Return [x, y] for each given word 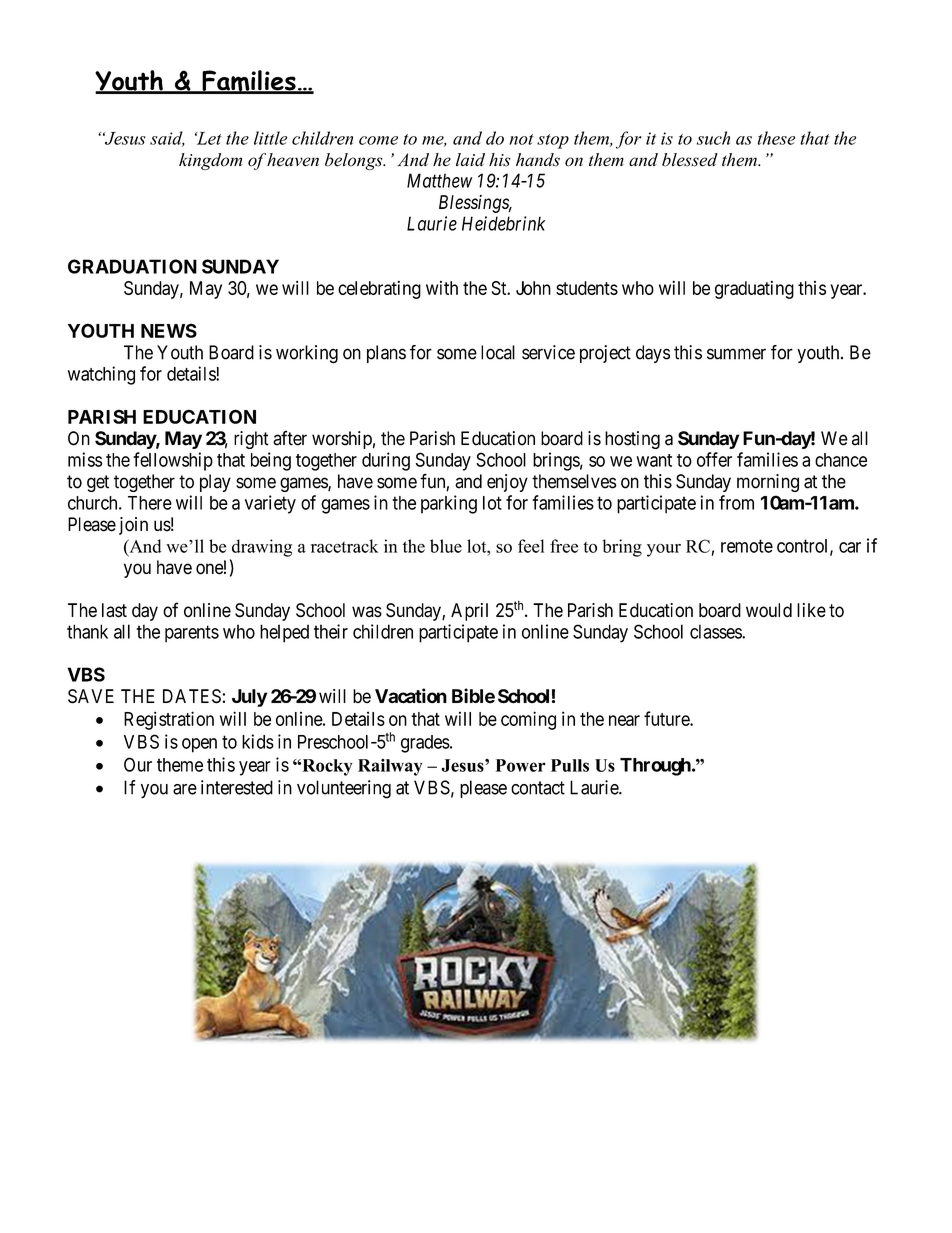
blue [446, 546]
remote [747, 546]
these [776, 138]
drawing [262, 548]
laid [470, 159]
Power [521, 765]
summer [736, 354]
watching [101, 375]
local [498, 352]
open [199, 745]
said [167, 139]
